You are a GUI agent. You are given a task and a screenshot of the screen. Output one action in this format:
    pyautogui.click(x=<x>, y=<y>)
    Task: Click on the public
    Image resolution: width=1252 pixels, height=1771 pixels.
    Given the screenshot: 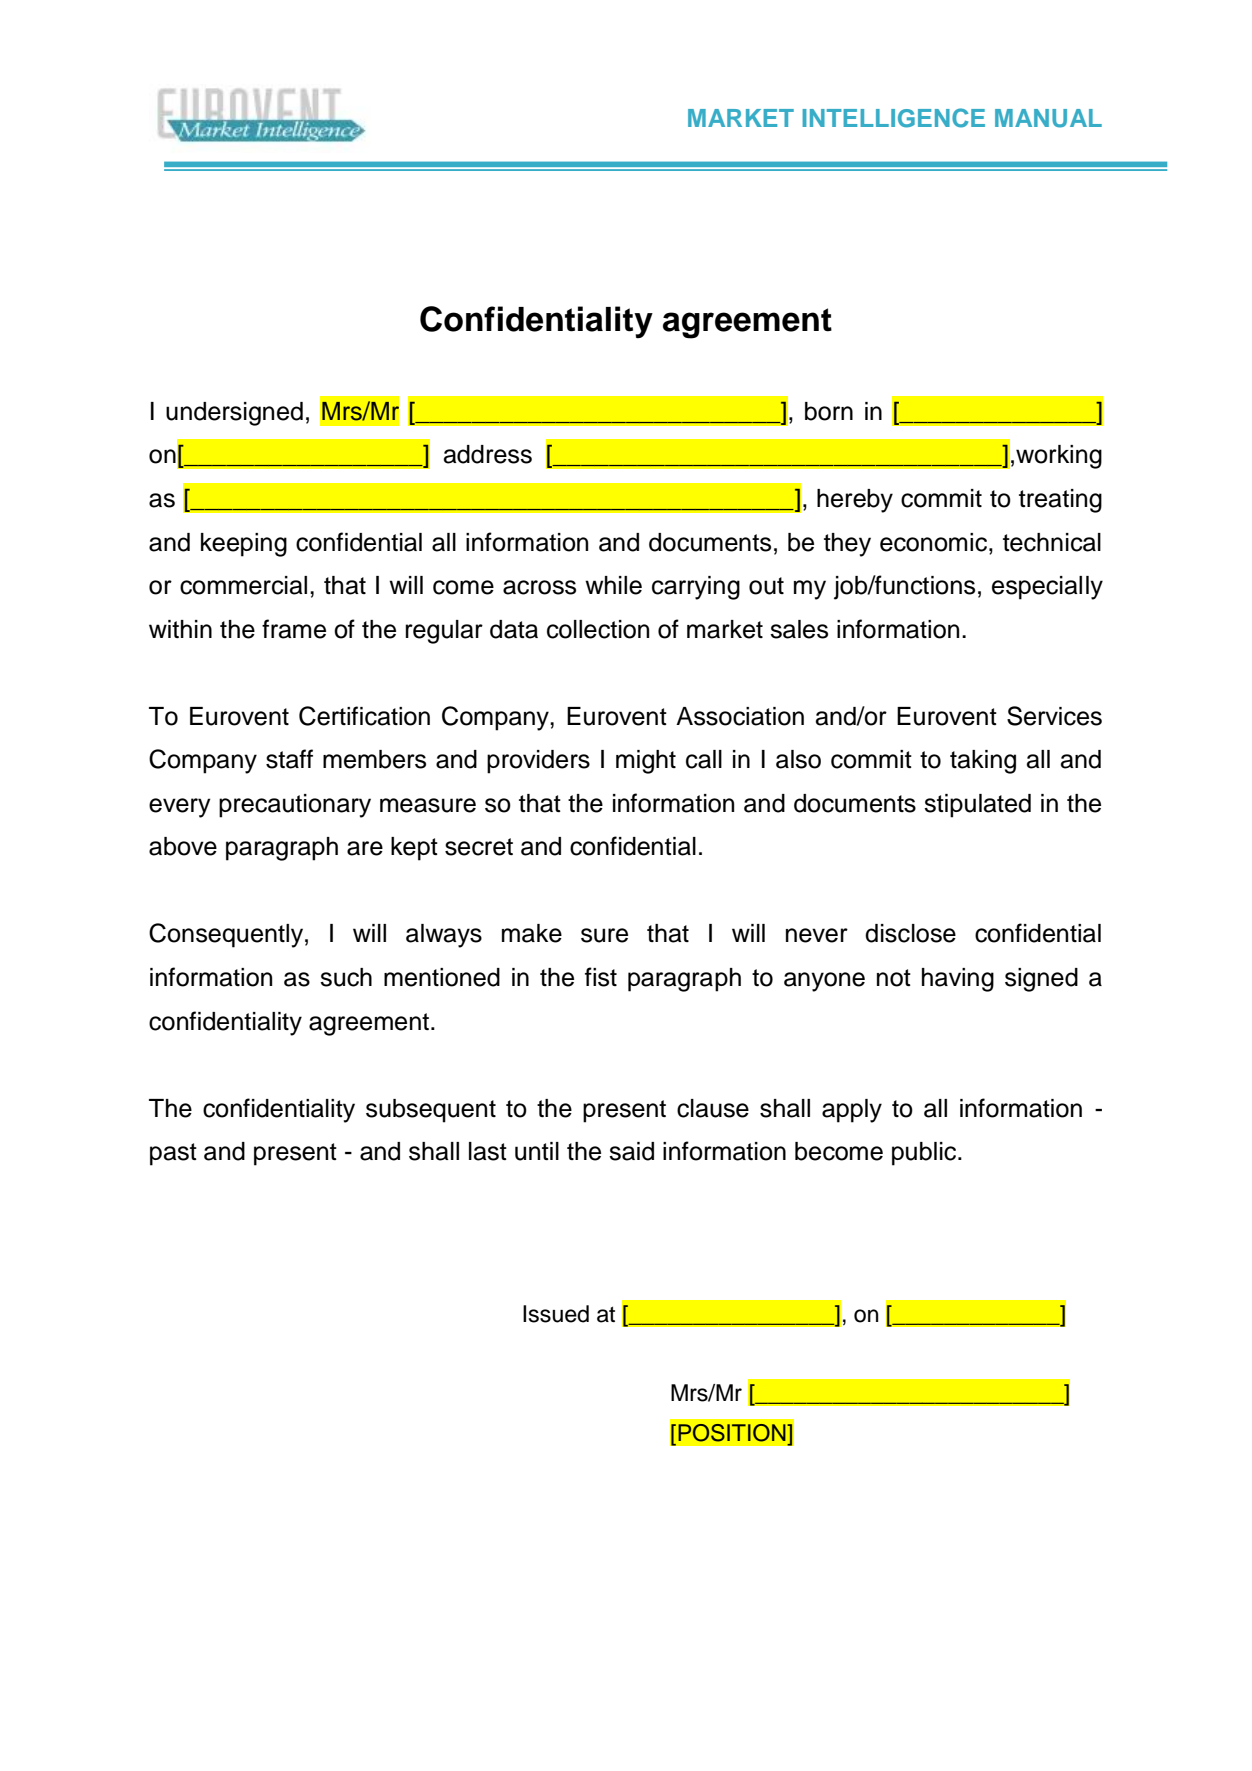 What is the action you would take?
    pyautogui.click(x=925, y=1154)
